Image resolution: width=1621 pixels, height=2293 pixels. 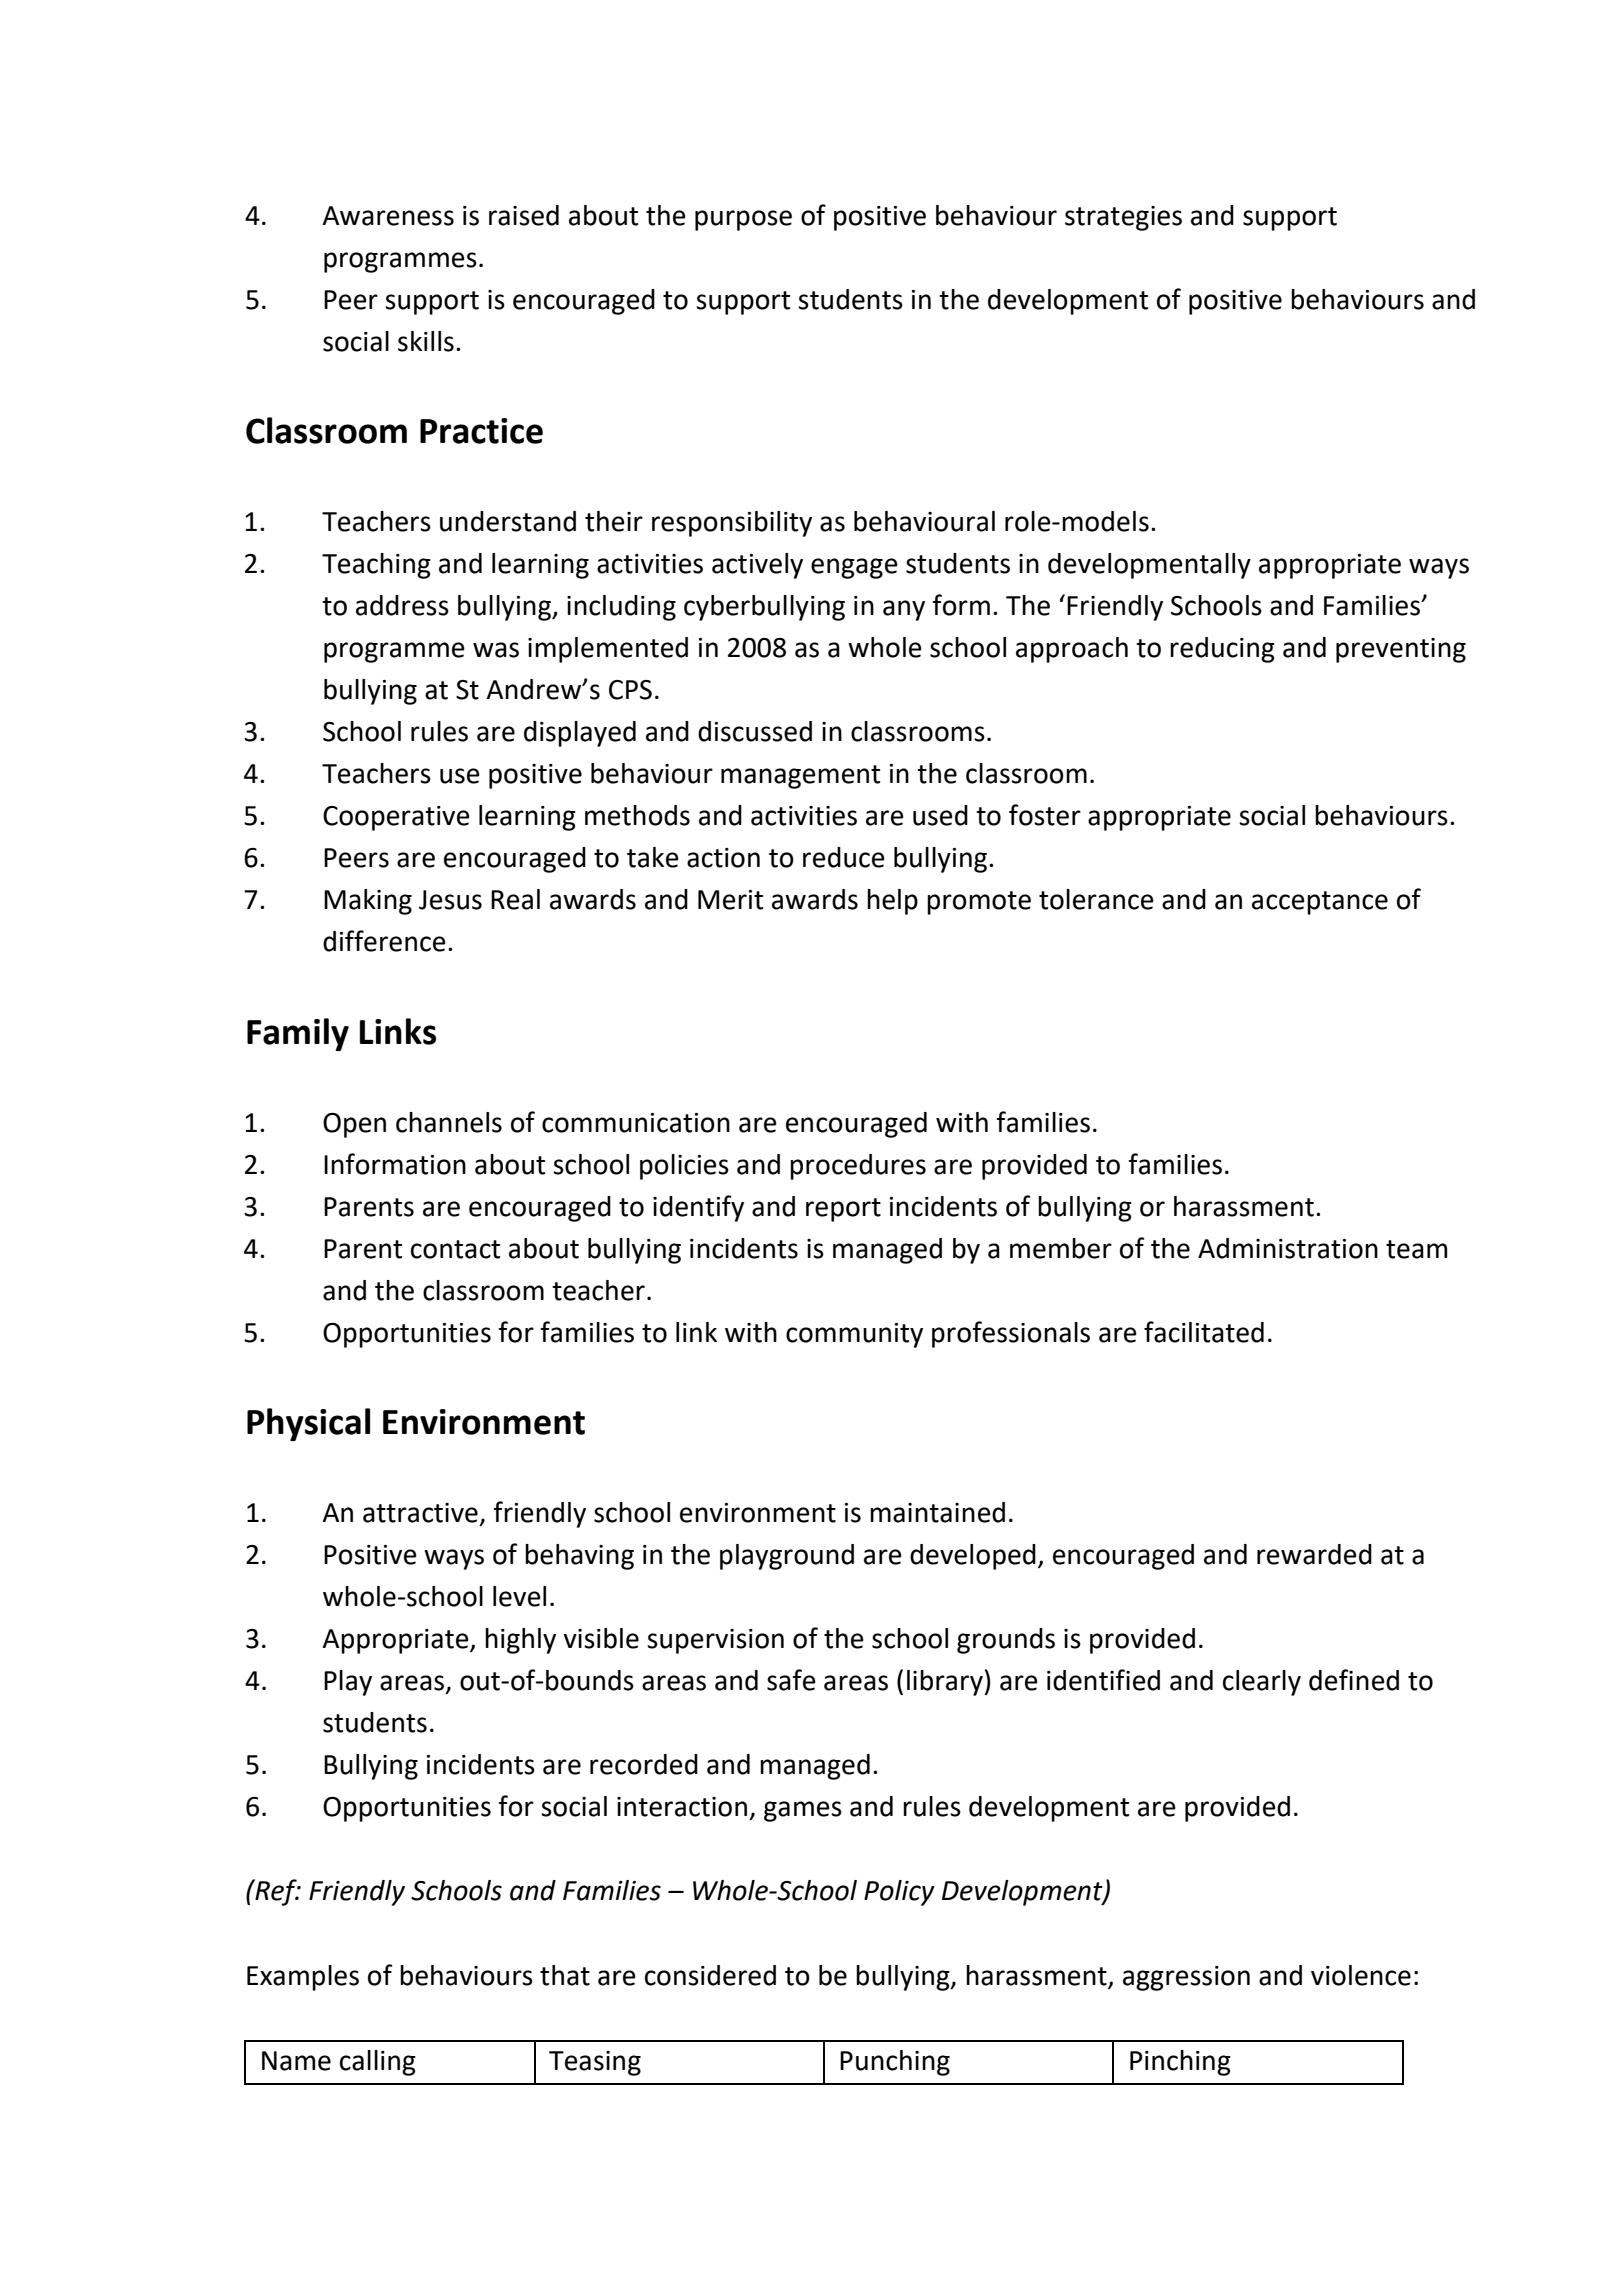 I want to click on calling, so click(x=378, y=2063).
